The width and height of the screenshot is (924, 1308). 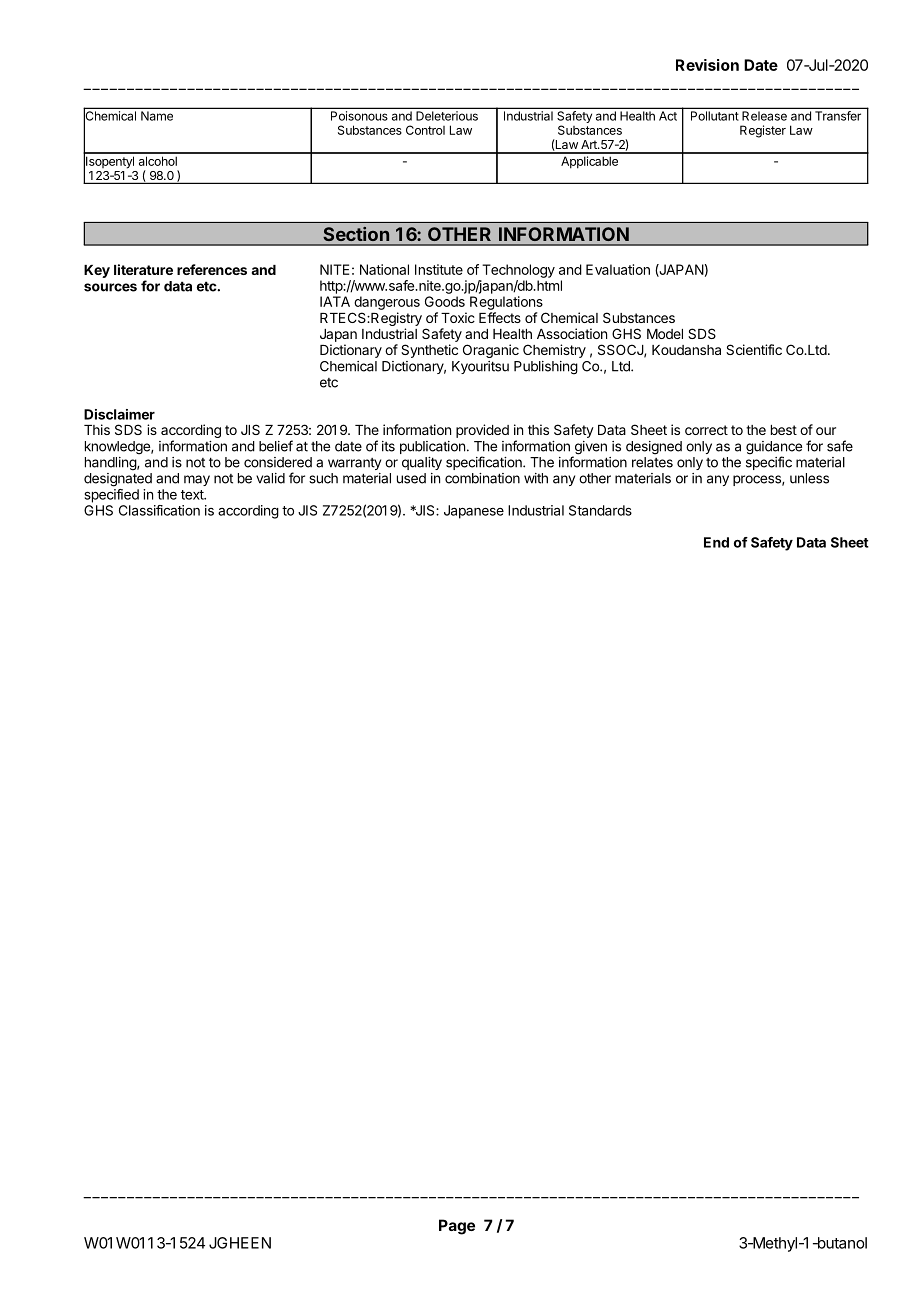 I want to click on Page, so click(x=457, y=1227).
